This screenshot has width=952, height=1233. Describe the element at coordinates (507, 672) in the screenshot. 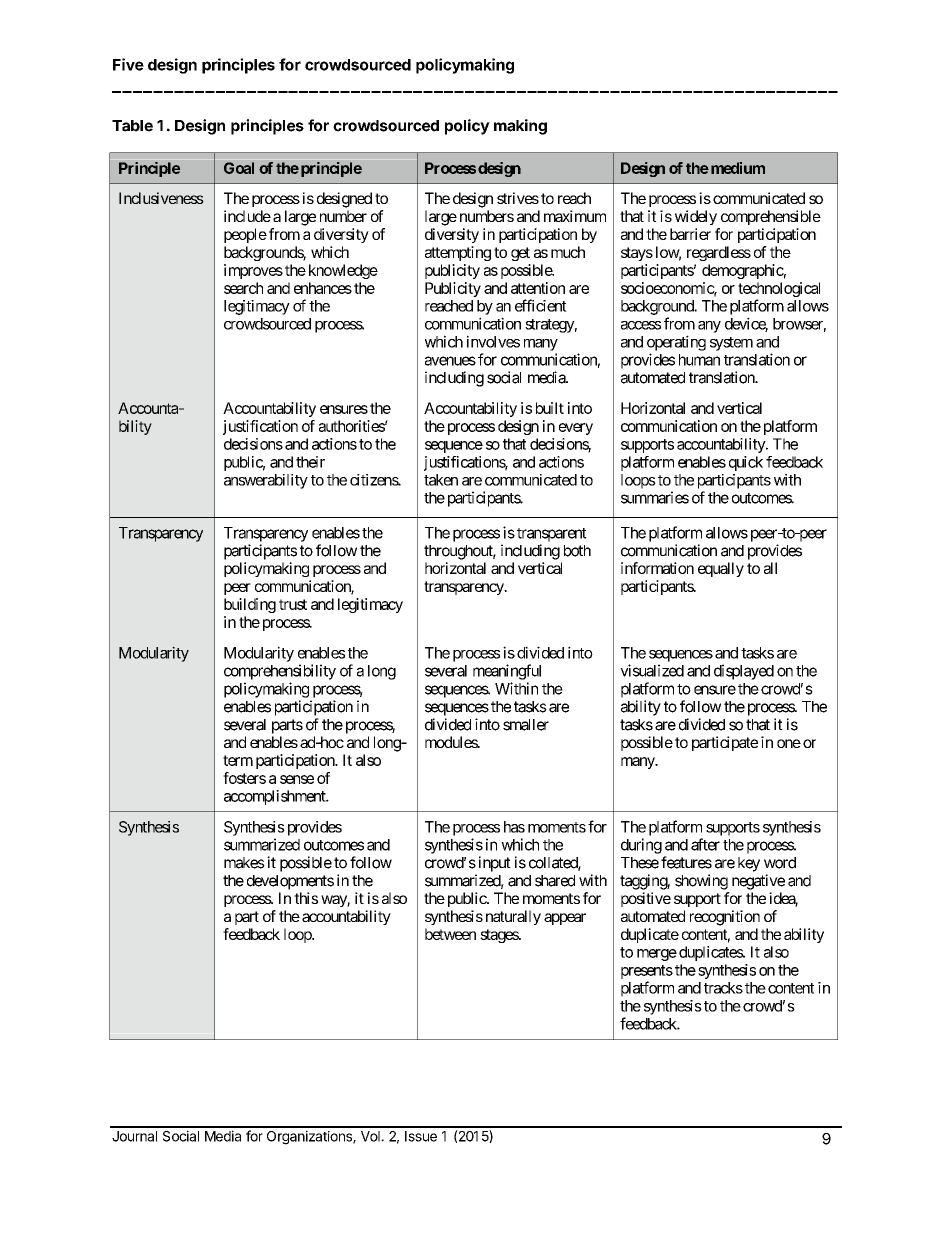

I see `meaningful` at that location.
